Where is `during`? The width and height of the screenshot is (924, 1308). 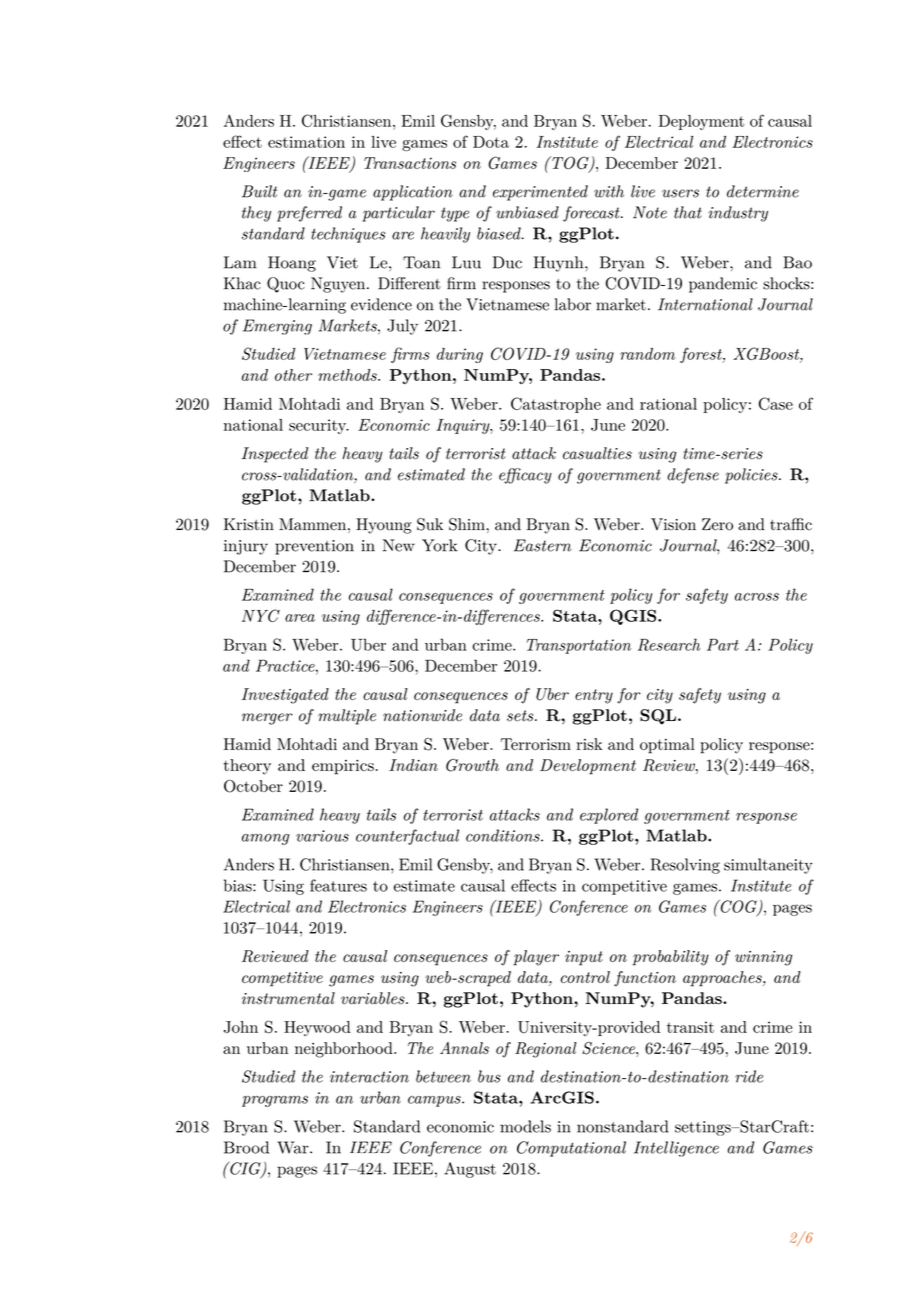 during is located at coordinates (460, 355).
